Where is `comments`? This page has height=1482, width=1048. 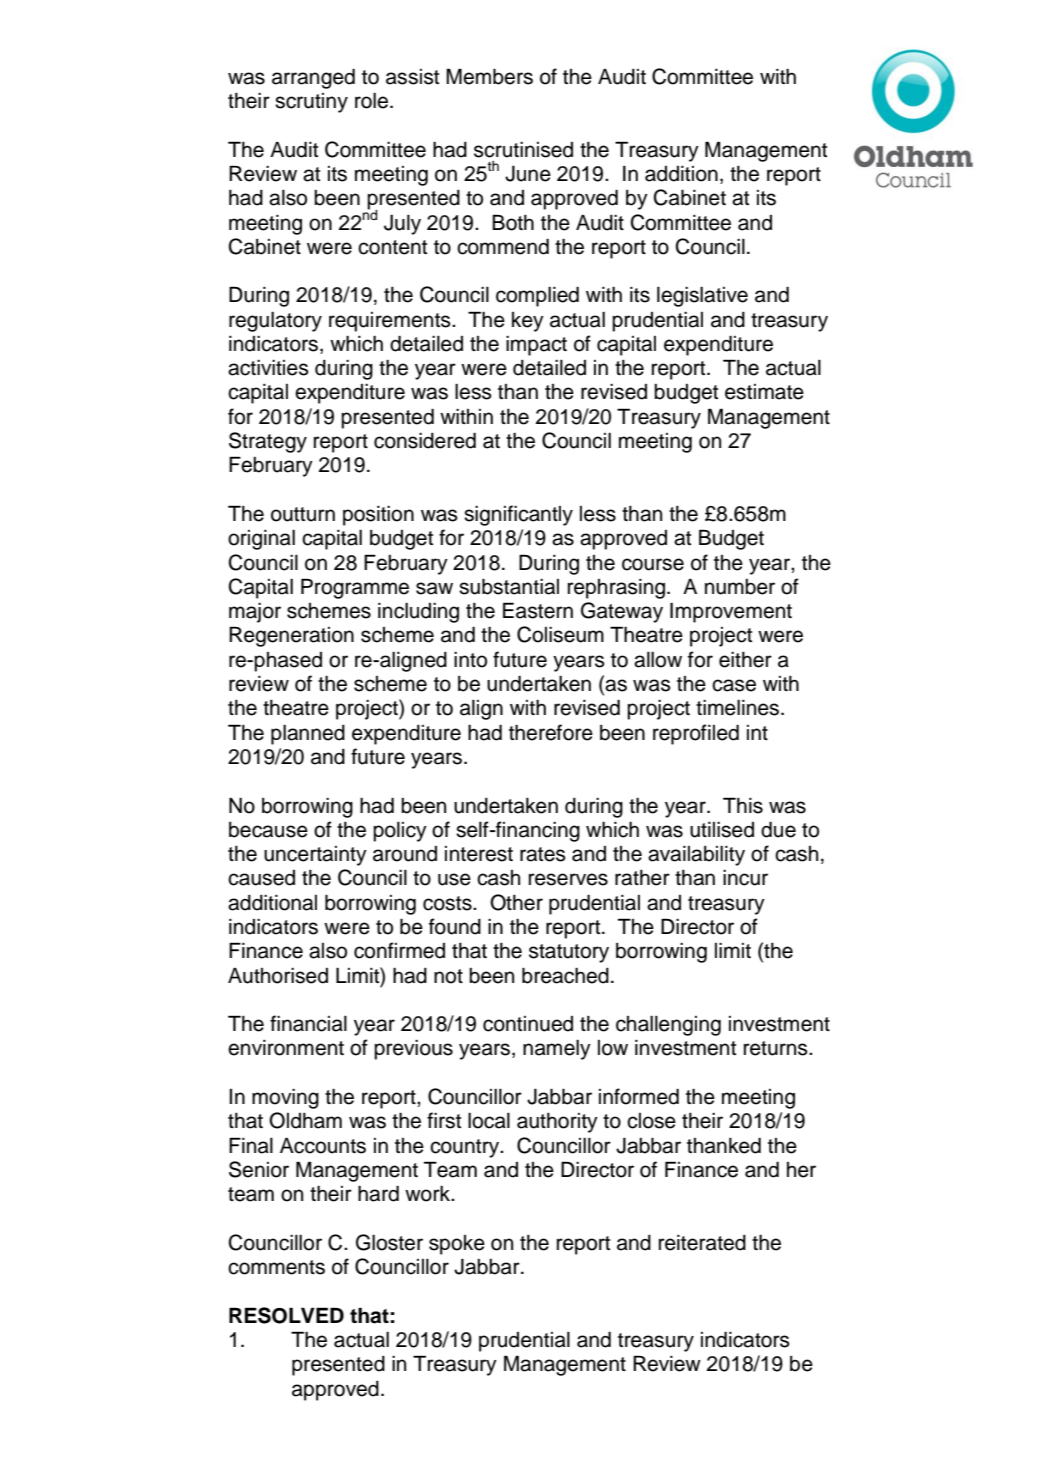 comments is located at coordinates (276, 1267).
